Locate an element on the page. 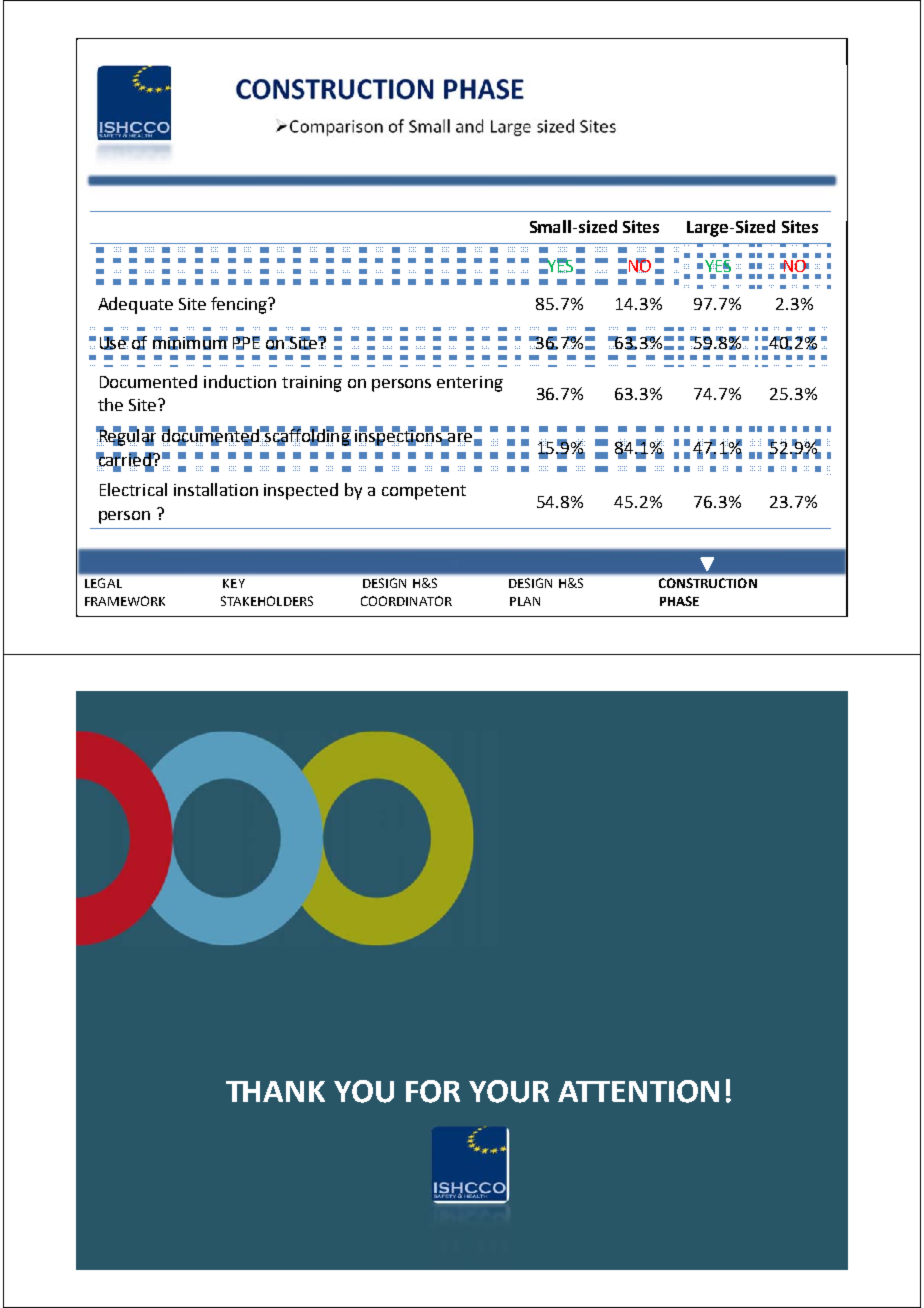  THANK is located at coordinates (275, 1091).
